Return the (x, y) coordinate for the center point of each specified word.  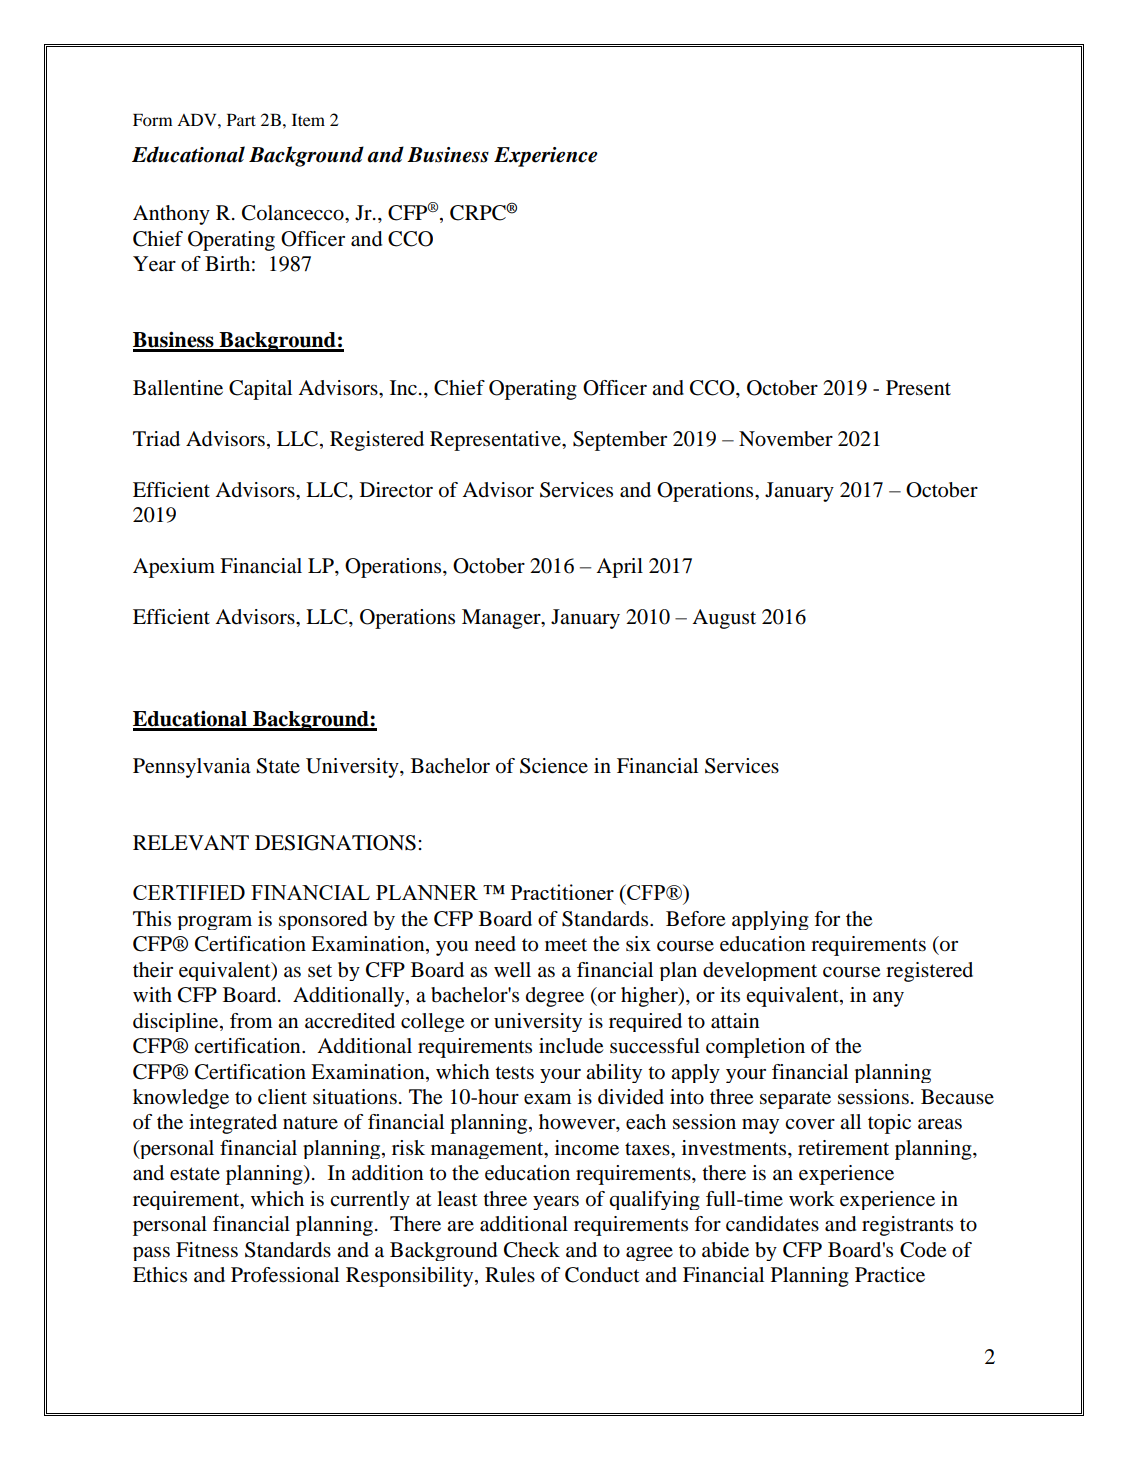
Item (308, 120)
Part (241, 120)
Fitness (207, 1250)
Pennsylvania (192, 768)
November (786, 439)
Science (554, 766)
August (724, 619)
